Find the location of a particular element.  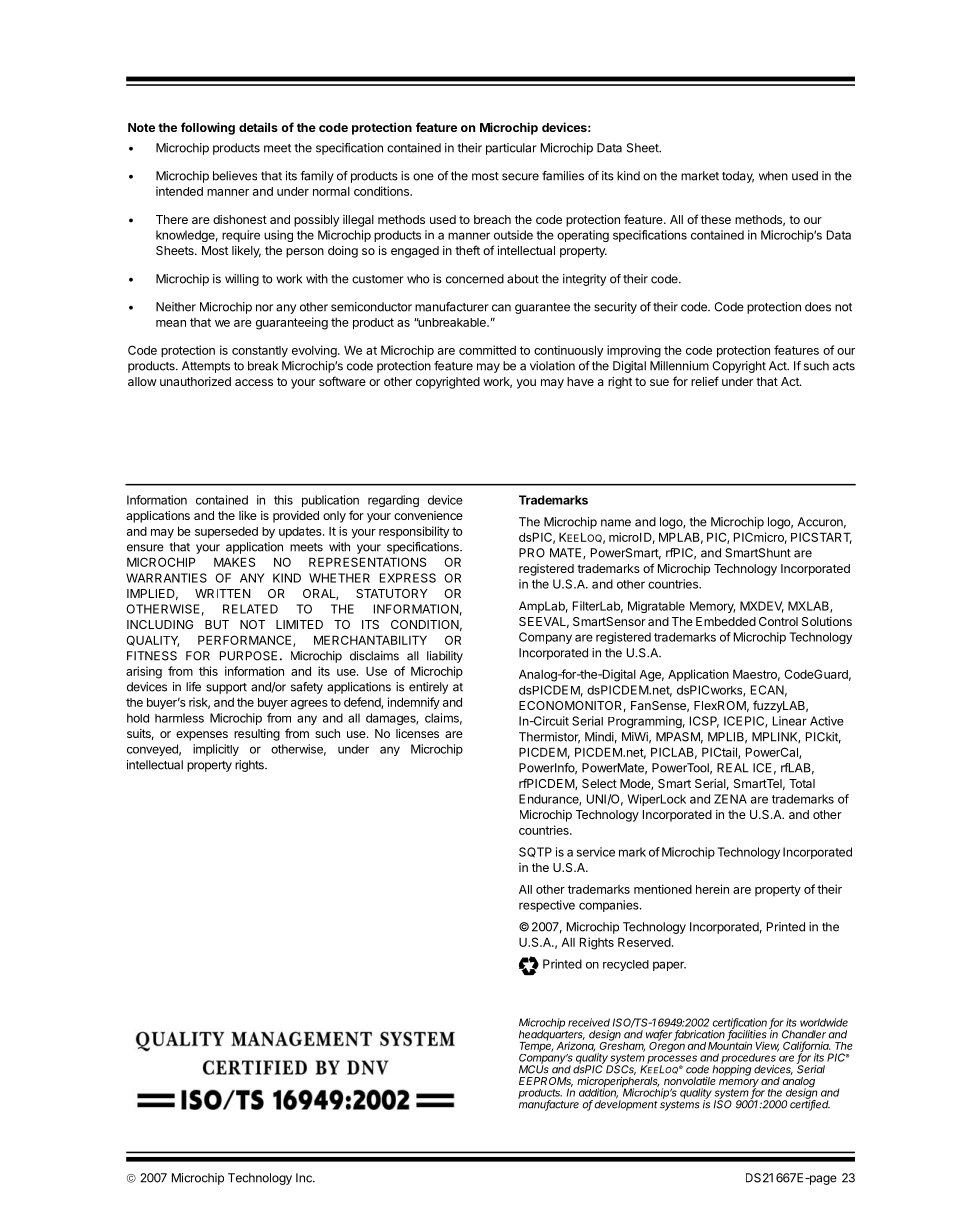

particular is located at coordinates (511, 149).
